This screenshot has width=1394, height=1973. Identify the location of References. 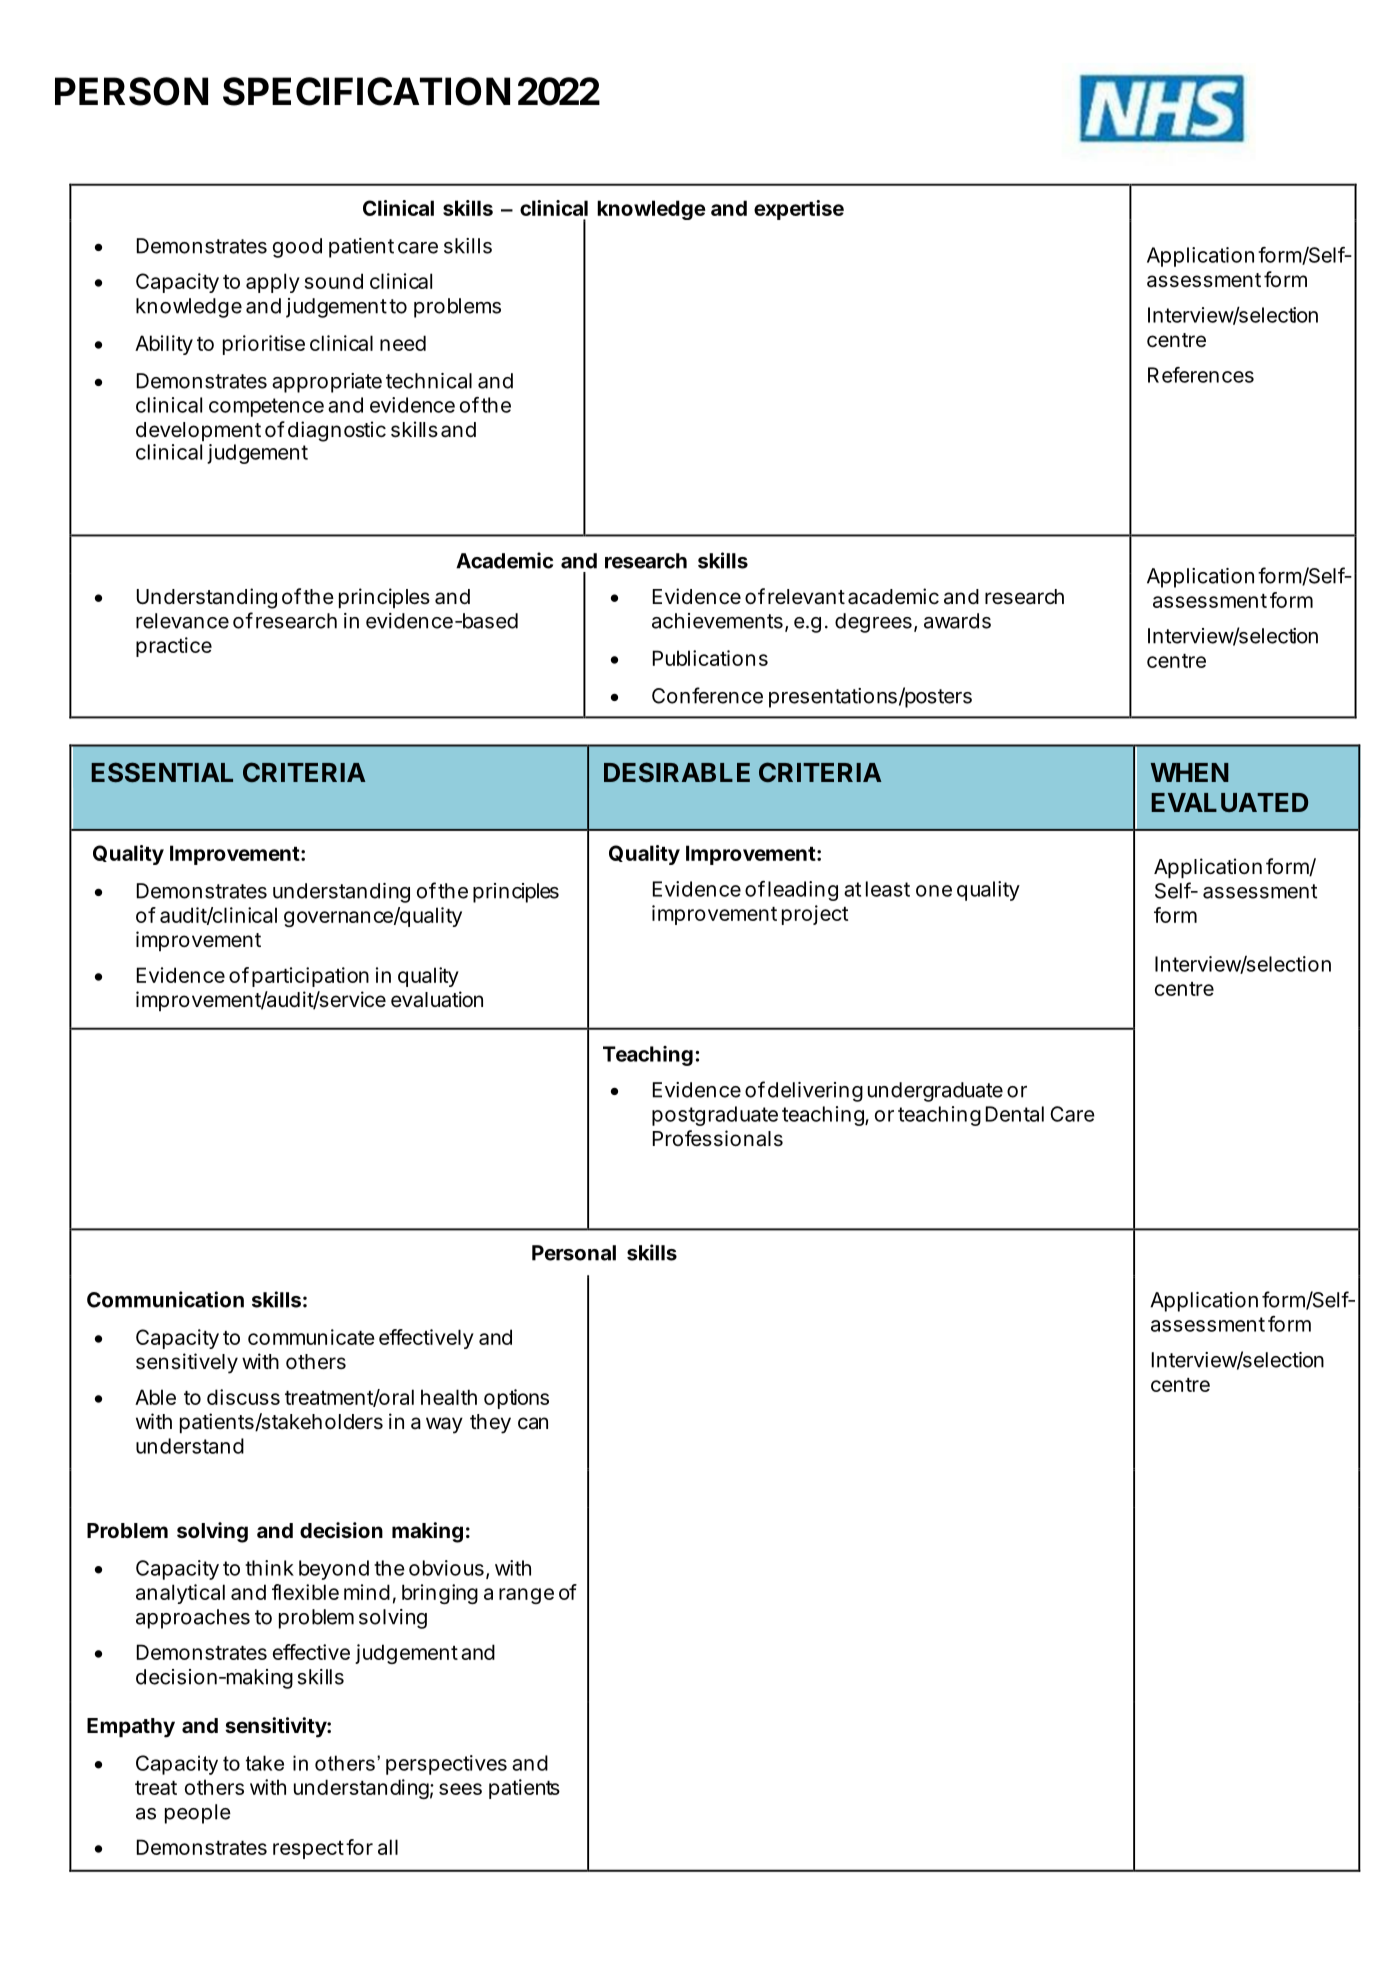
(1201, 375).
